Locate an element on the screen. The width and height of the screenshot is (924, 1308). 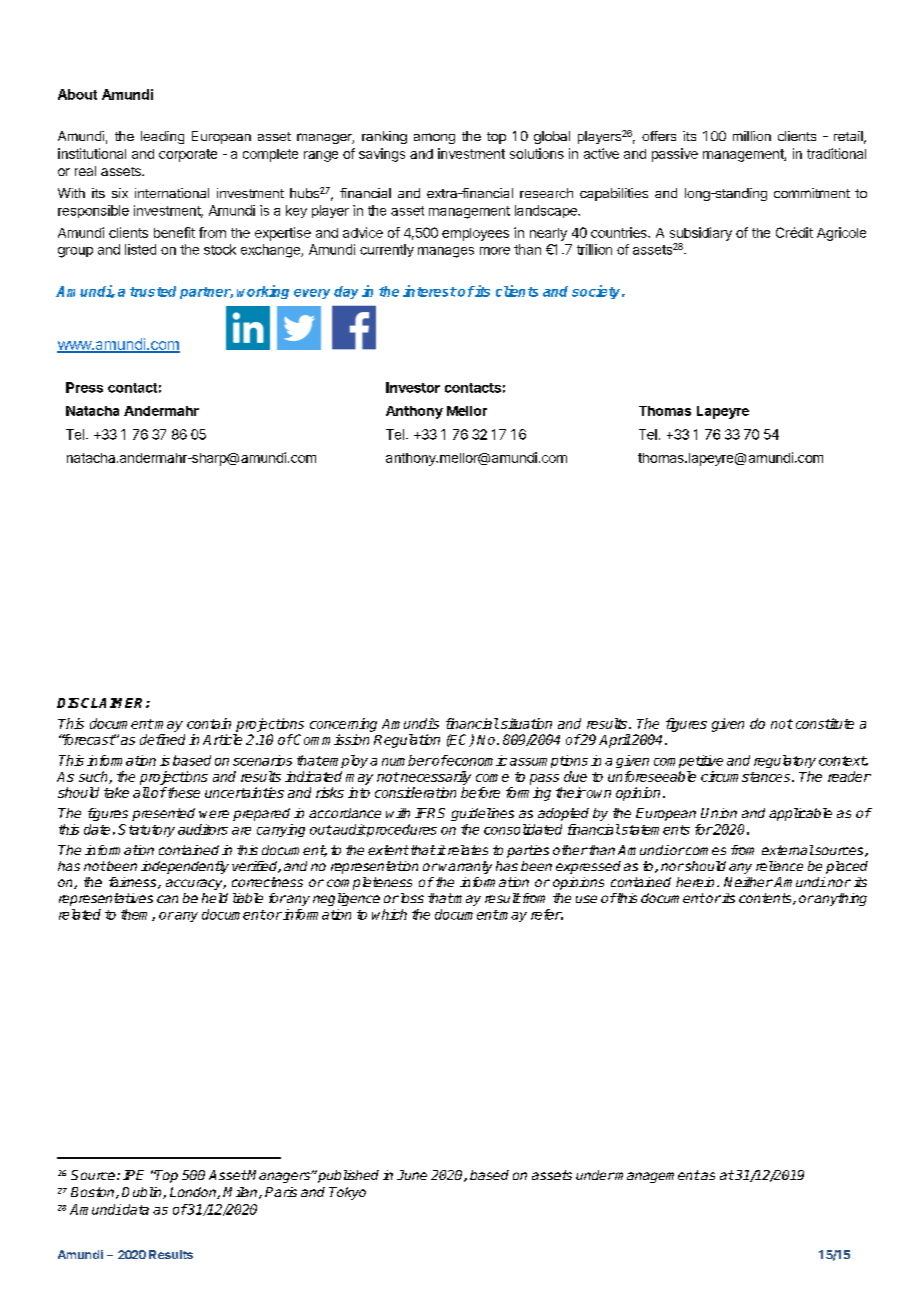
guidelines is located at coordinates (482, 814).
